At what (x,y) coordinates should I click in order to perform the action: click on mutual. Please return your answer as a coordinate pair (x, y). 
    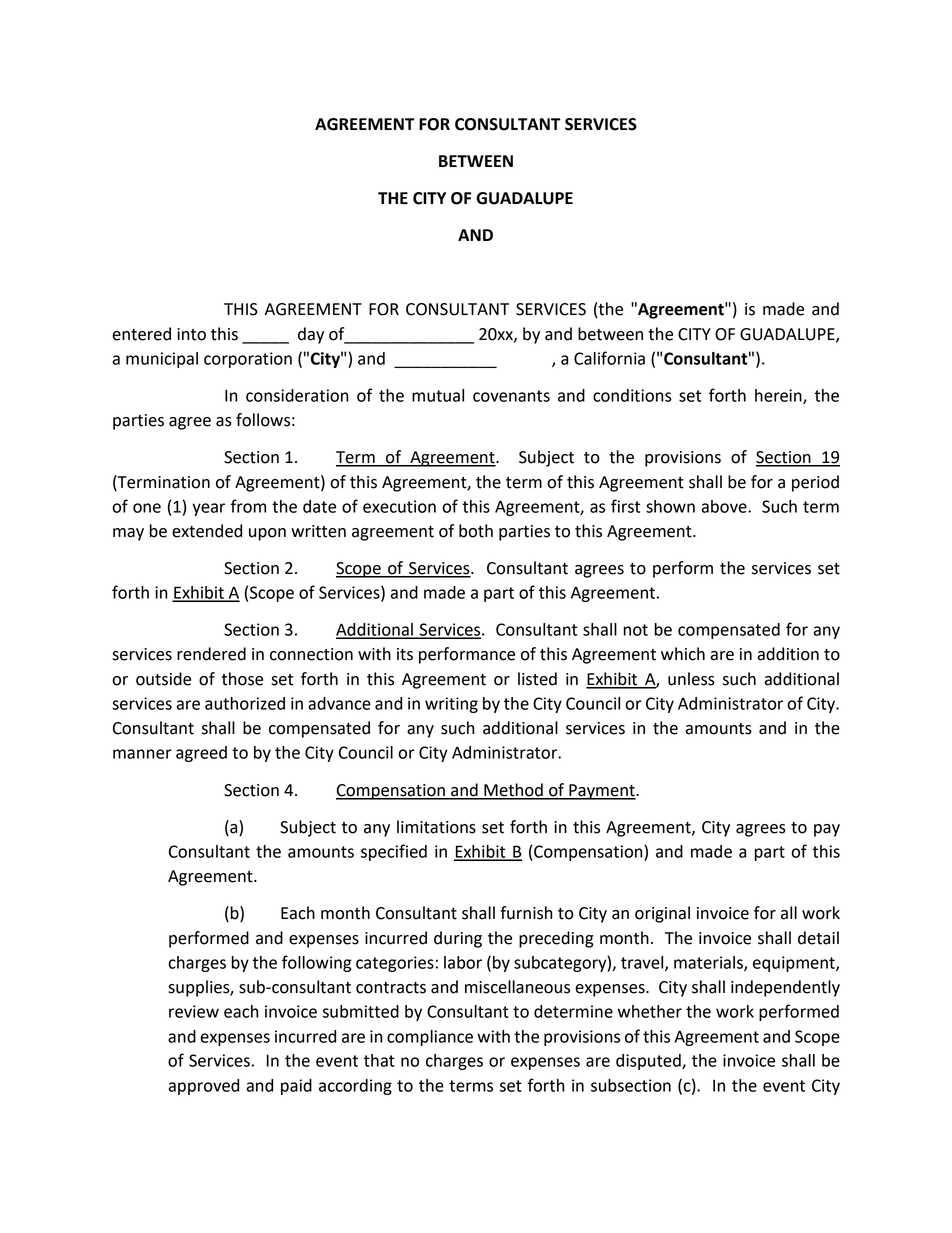
    Looking at the image, I should click on (438, 395).
